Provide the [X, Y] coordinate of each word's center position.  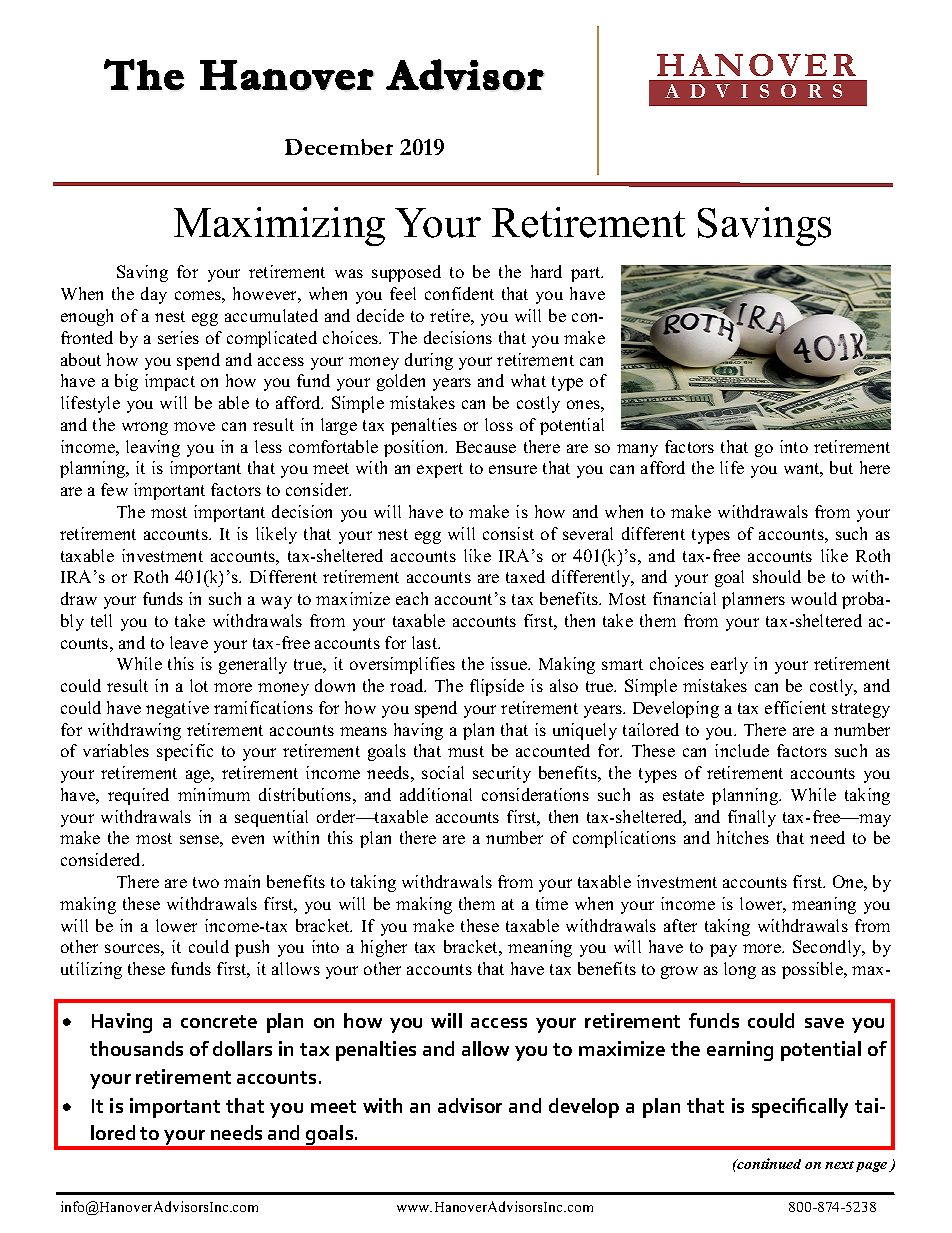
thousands [136, 1048]
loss [499, 424]
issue [510, 663]
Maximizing [279, 226]
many [637, 450]
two [206, 882]
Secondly [828, 948]
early [729, 665]
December [339, 147]
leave [189, 642]
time [552, 903]
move [194, 426]
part [587, 274]
